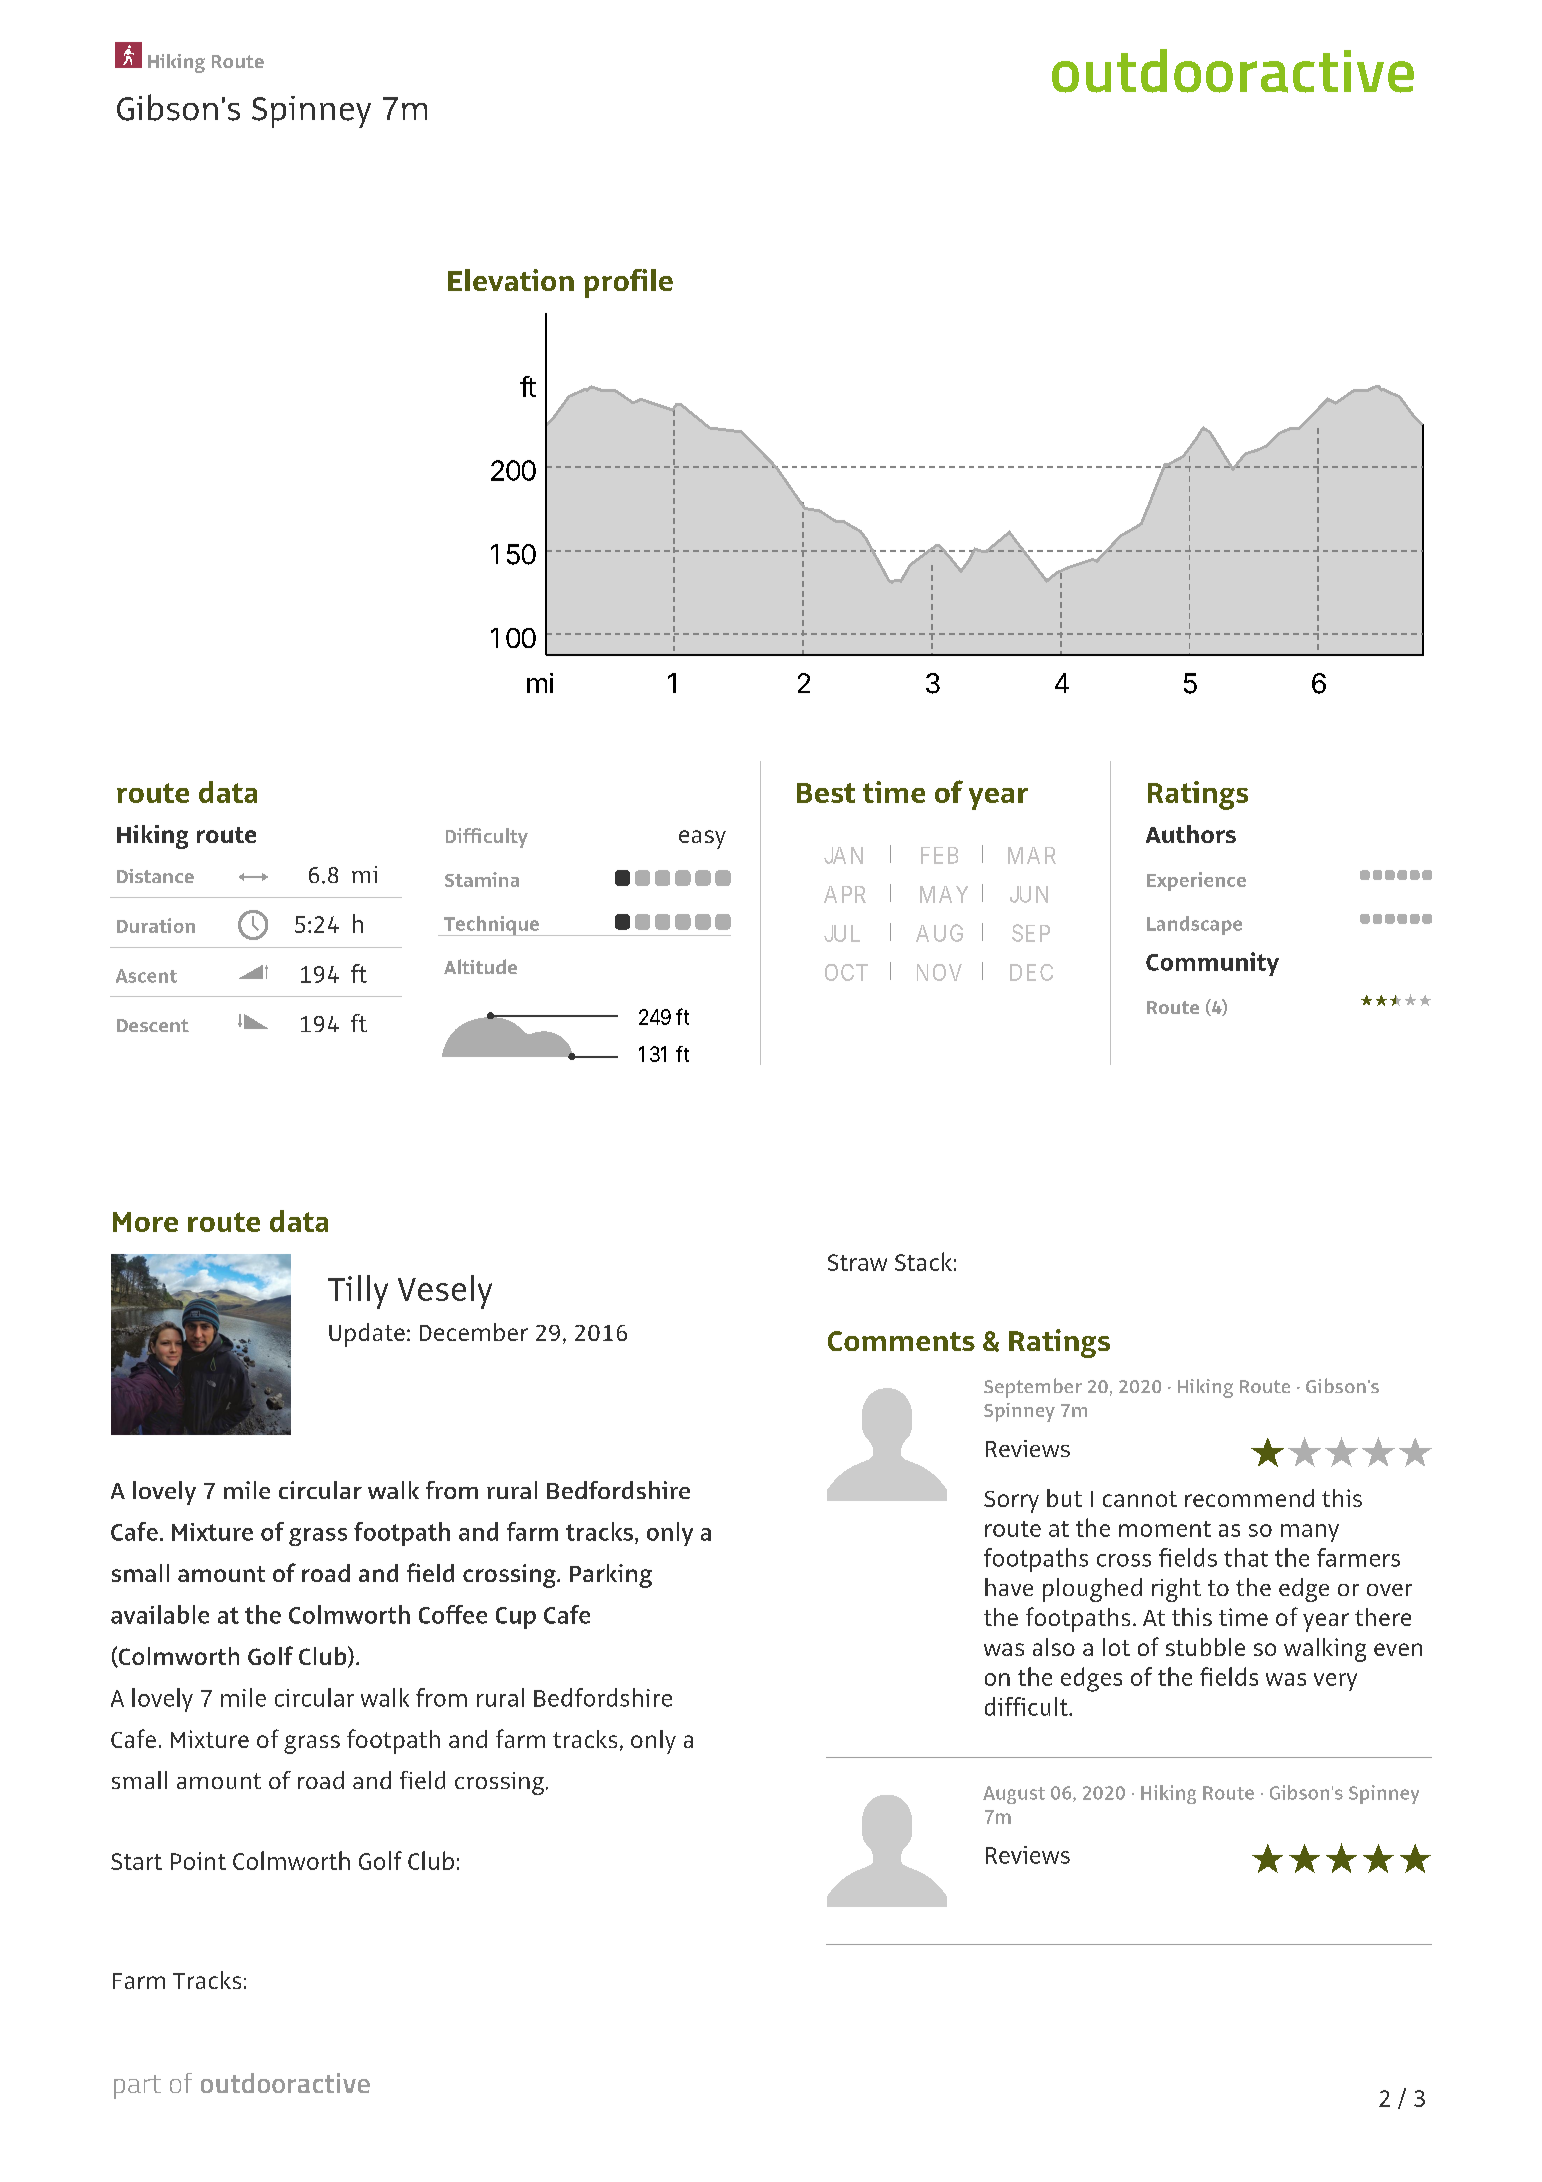 The width and height of the document is (1542, 2182). I want to click on Straw, so click(857, 1262).
